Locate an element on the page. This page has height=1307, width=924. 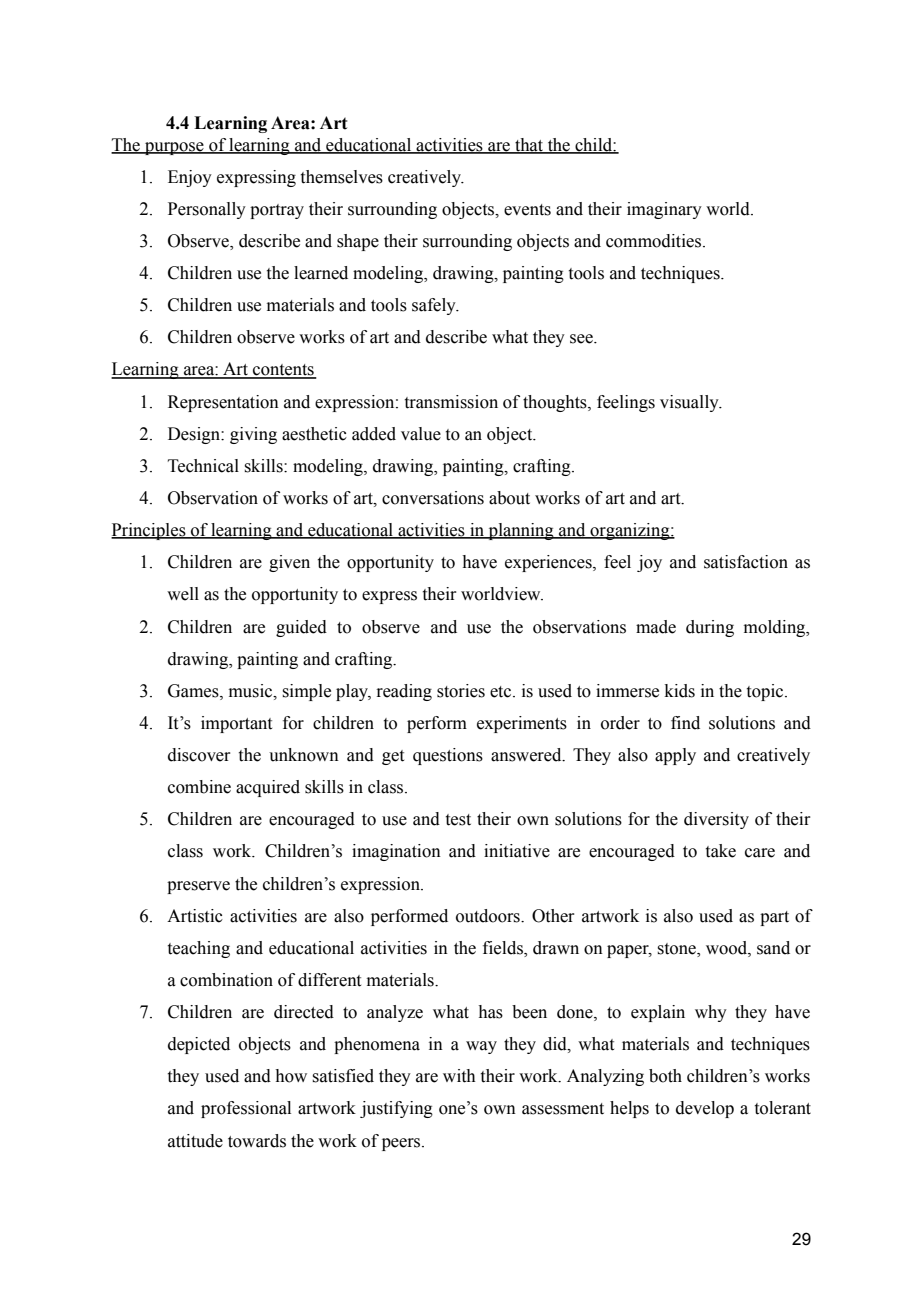
with is located at coordinates (459, 1076).
